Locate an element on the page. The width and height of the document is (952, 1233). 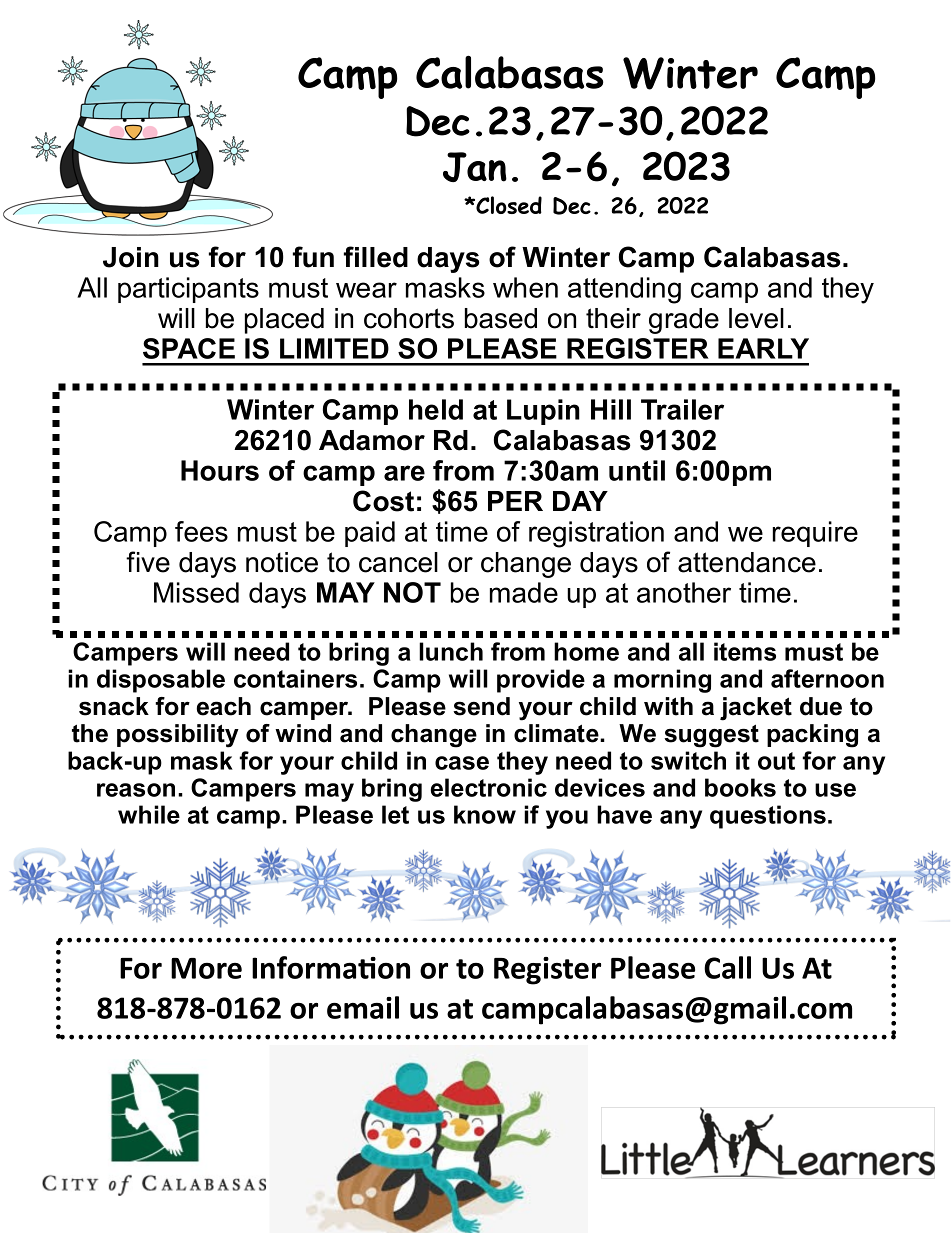
each is located at coordinates (224, 706).
